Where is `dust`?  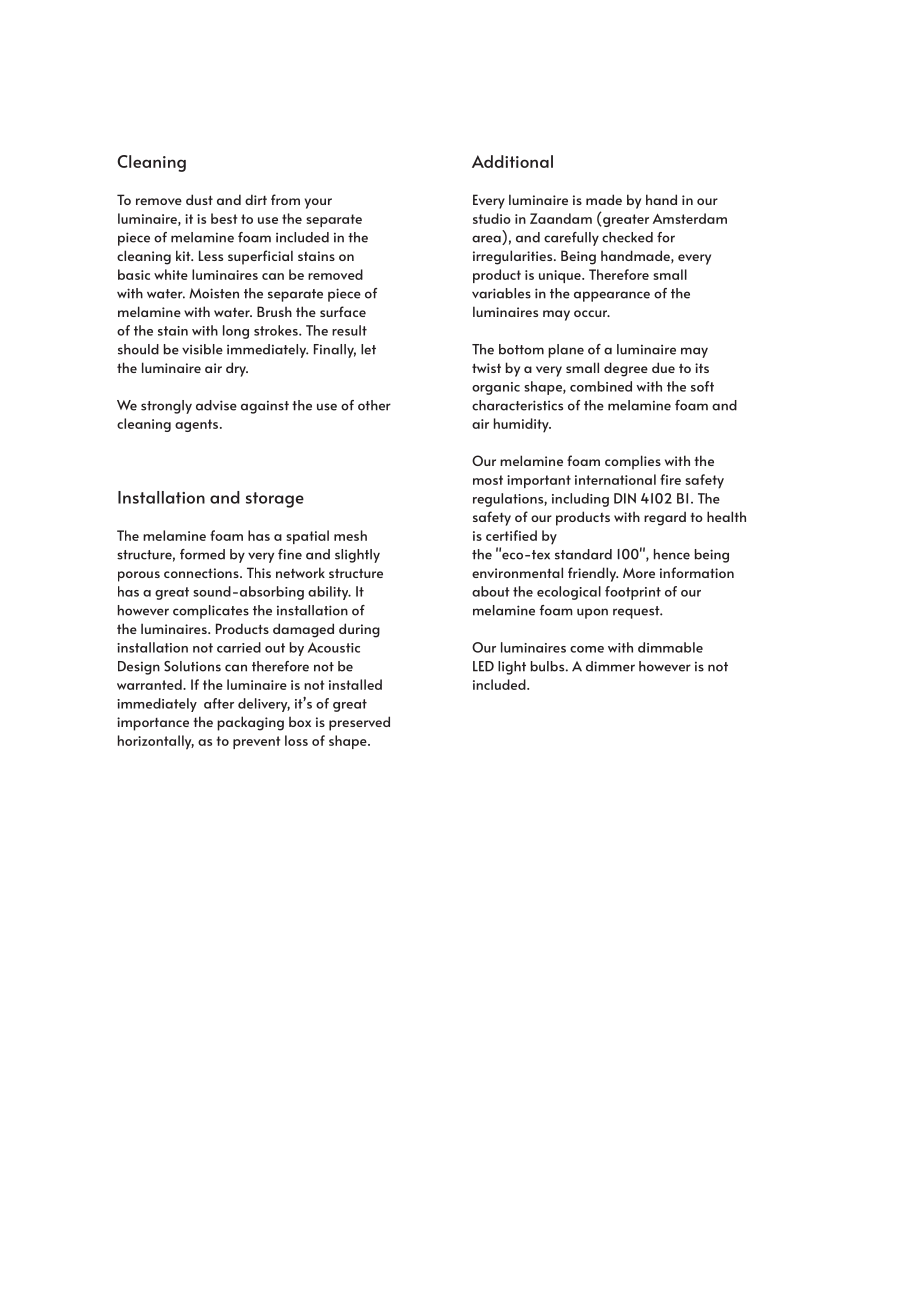
dust is located at coordinates (199, 199).
